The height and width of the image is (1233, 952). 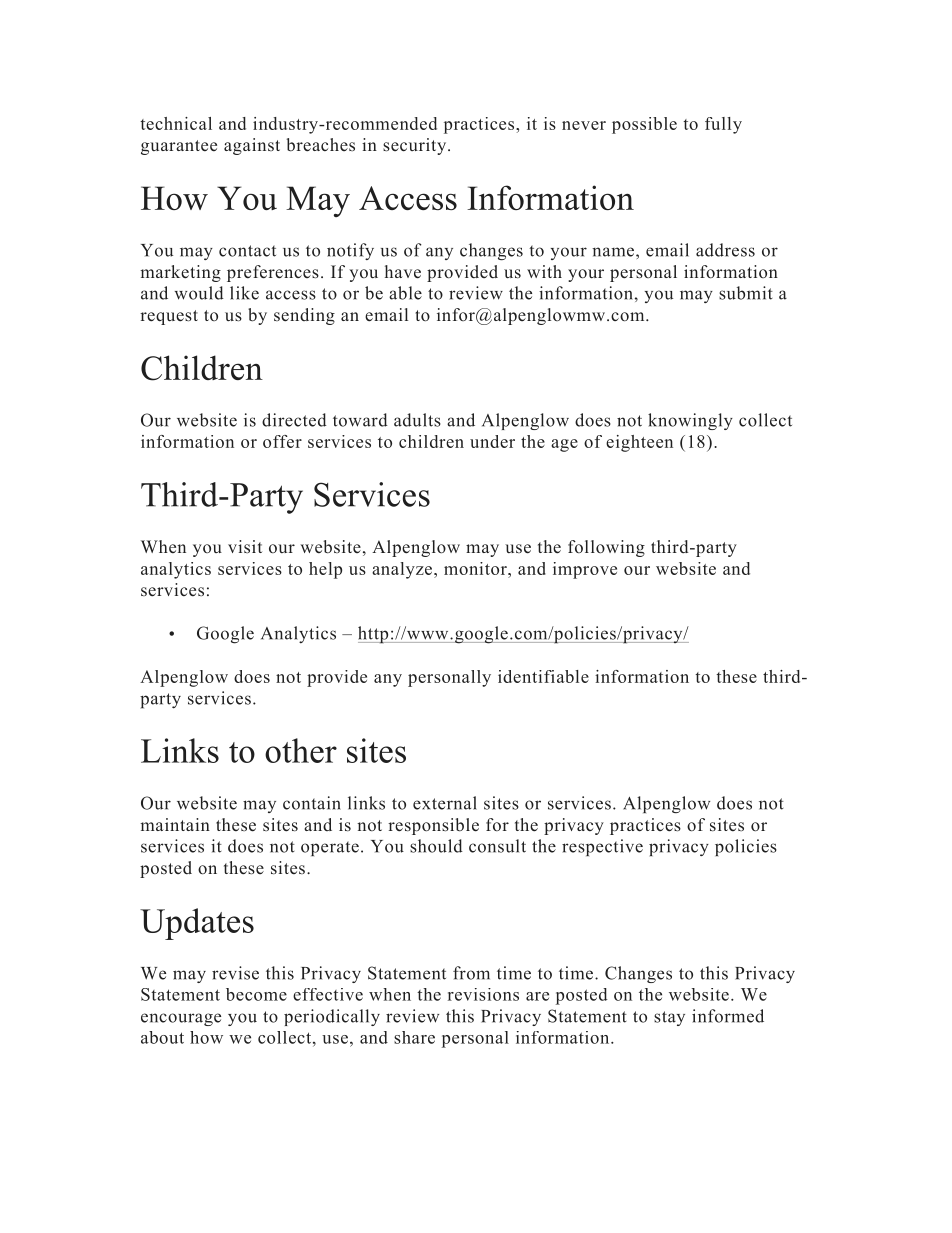 I want to click on against, so click(x=252, y=146).
